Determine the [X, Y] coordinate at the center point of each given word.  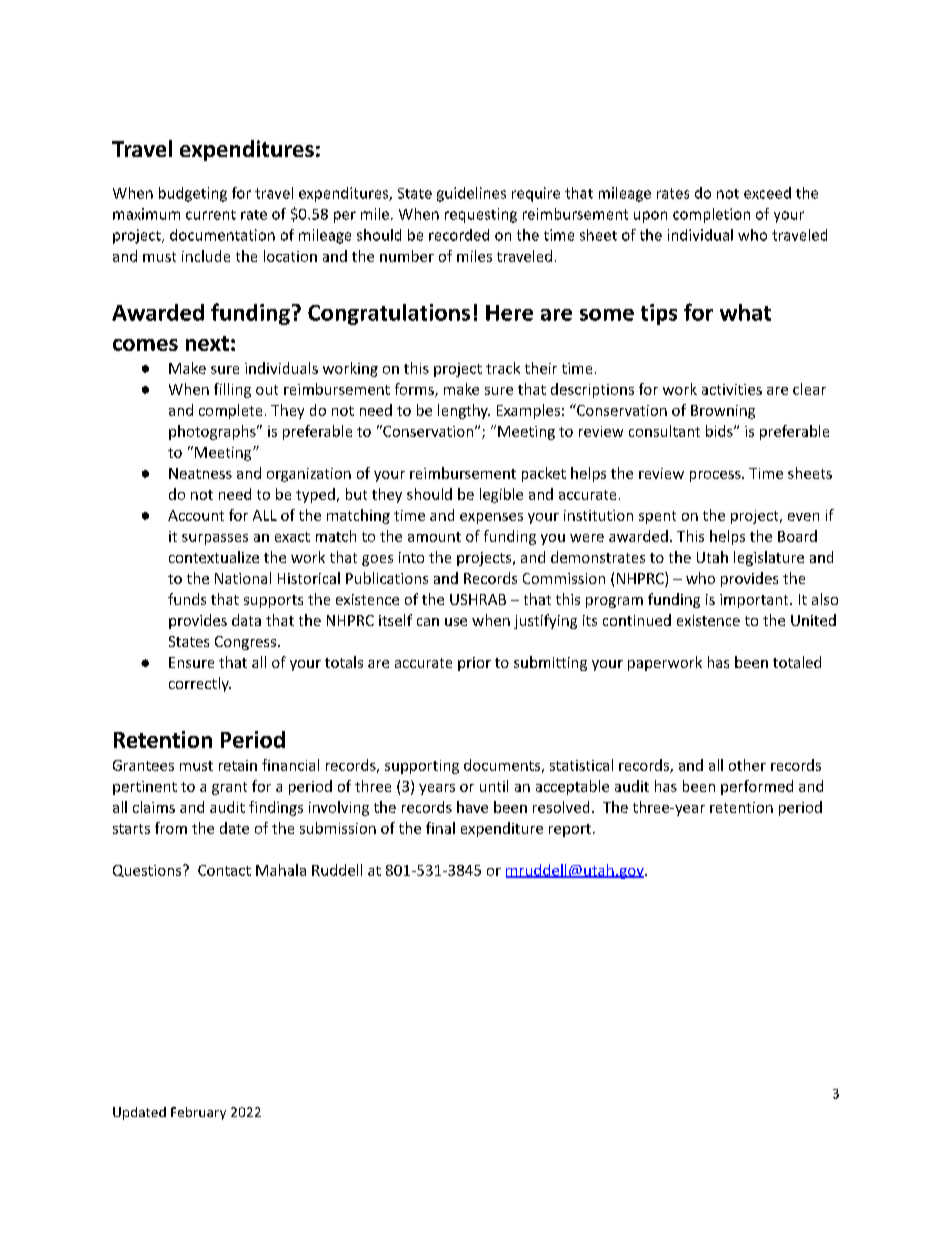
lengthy [464, 411]
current [211, 215]
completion [711, 215]
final [440, 828]
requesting [481, 215]
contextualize [214, 557]
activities [732, 389]
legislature [769, 558]
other [747, 765]
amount [434, 537]
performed [757, 787]
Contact [224, 870]
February [198, 1113]
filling [232, 390]
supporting [422, 767]
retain [238, 765]
